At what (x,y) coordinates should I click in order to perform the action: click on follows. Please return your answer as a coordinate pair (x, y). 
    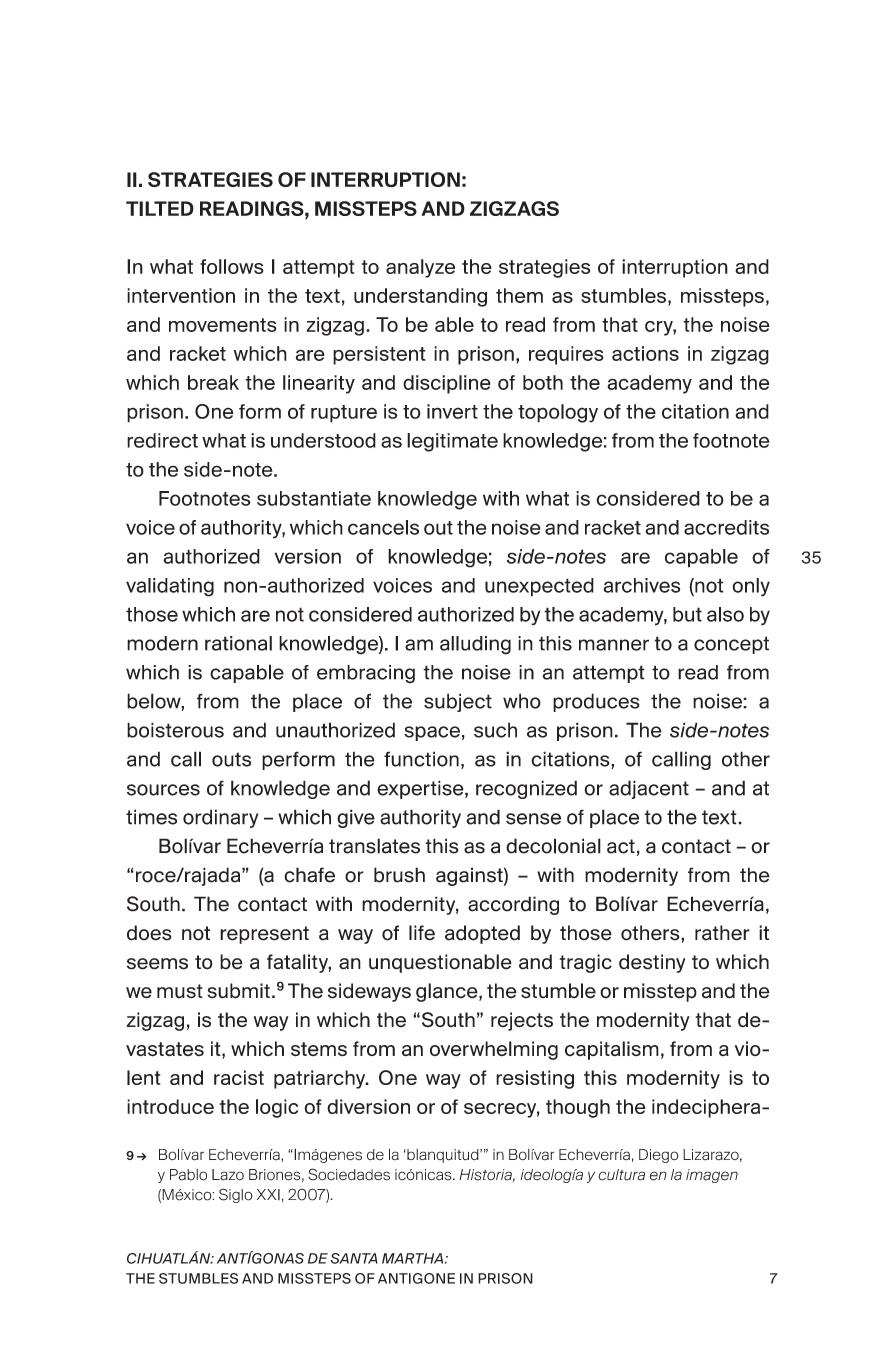
    Looking at the image, I should click on (232, 266).
